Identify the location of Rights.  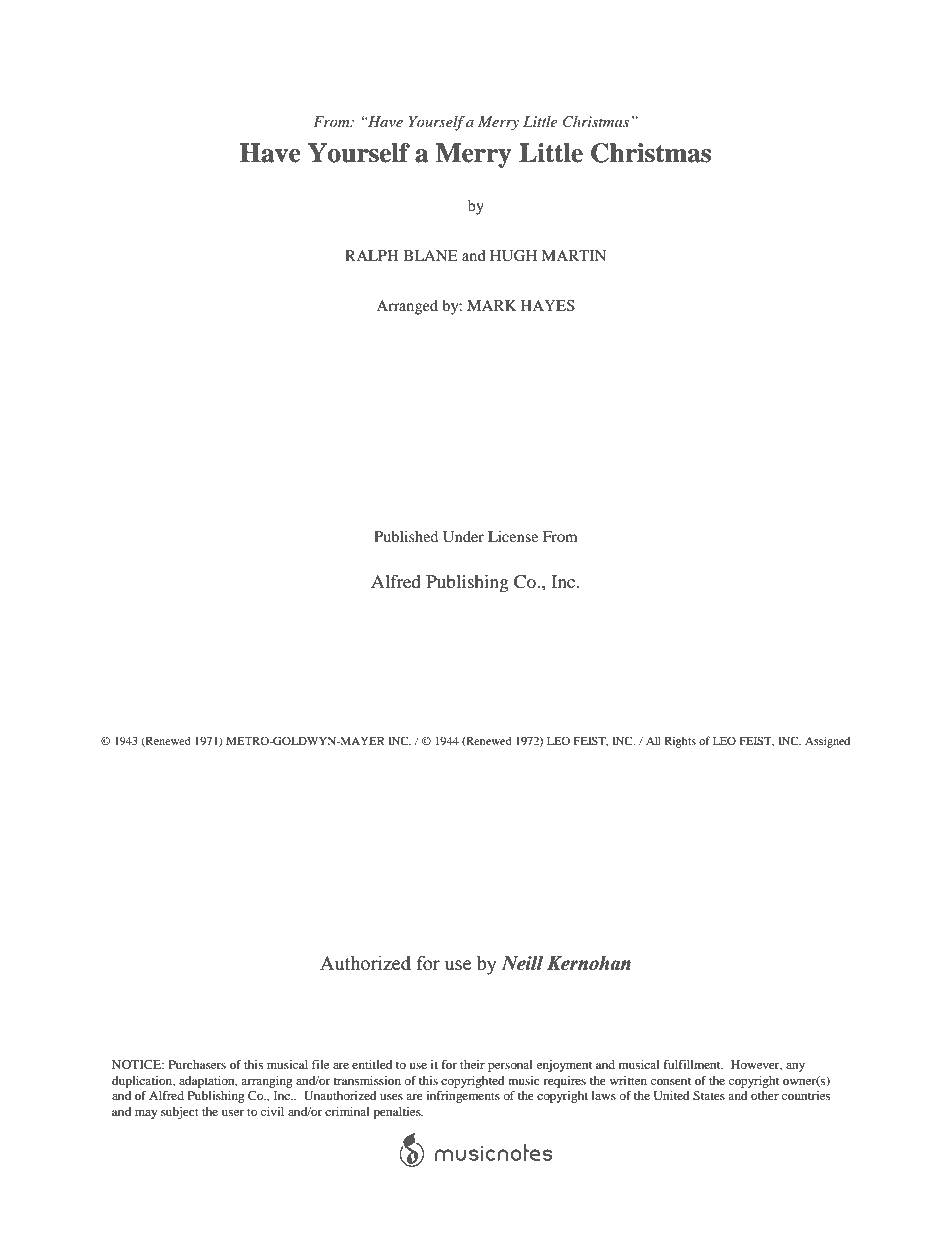
(680, 742).
